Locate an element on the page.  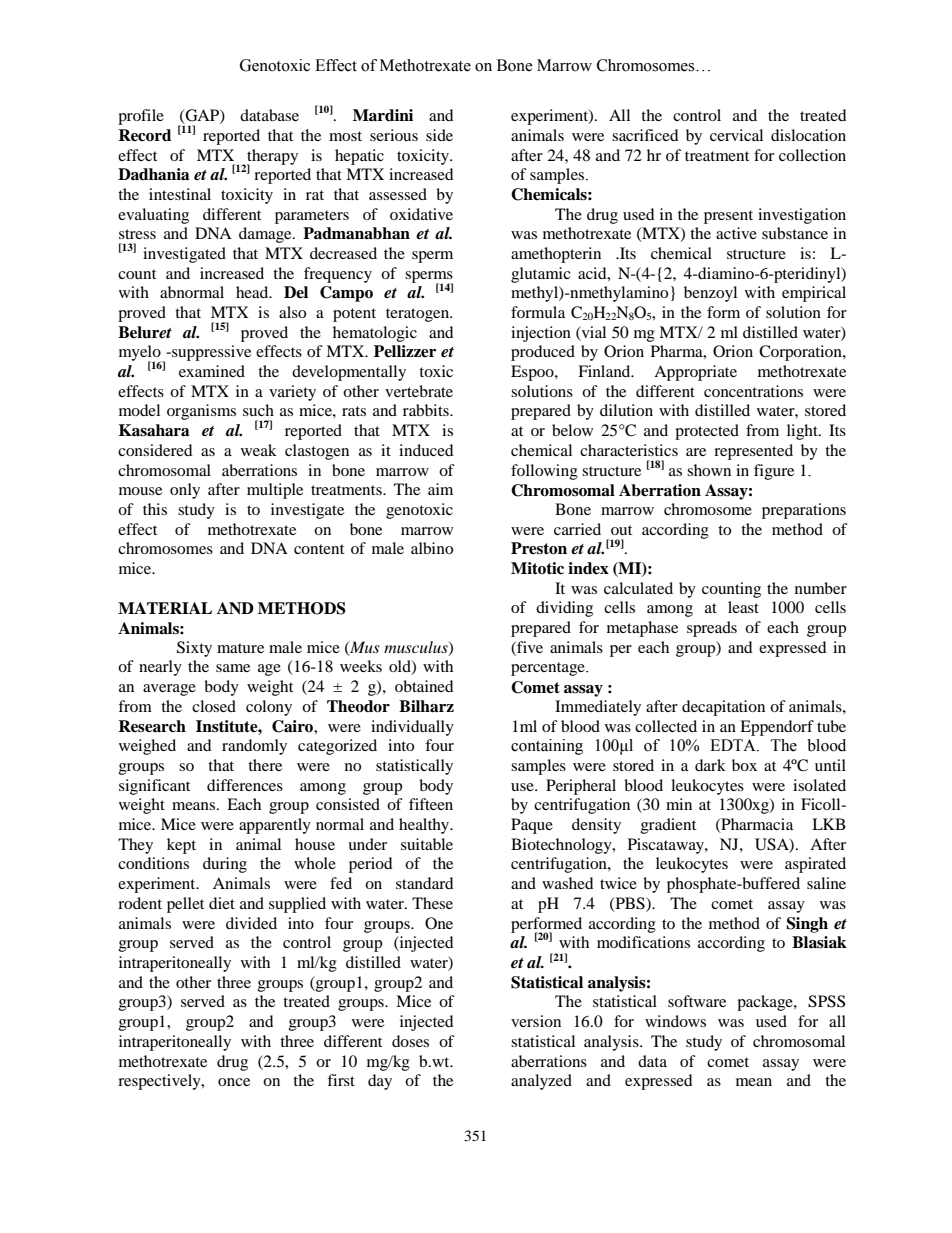
randomly is located at coordinates (254, 747).
